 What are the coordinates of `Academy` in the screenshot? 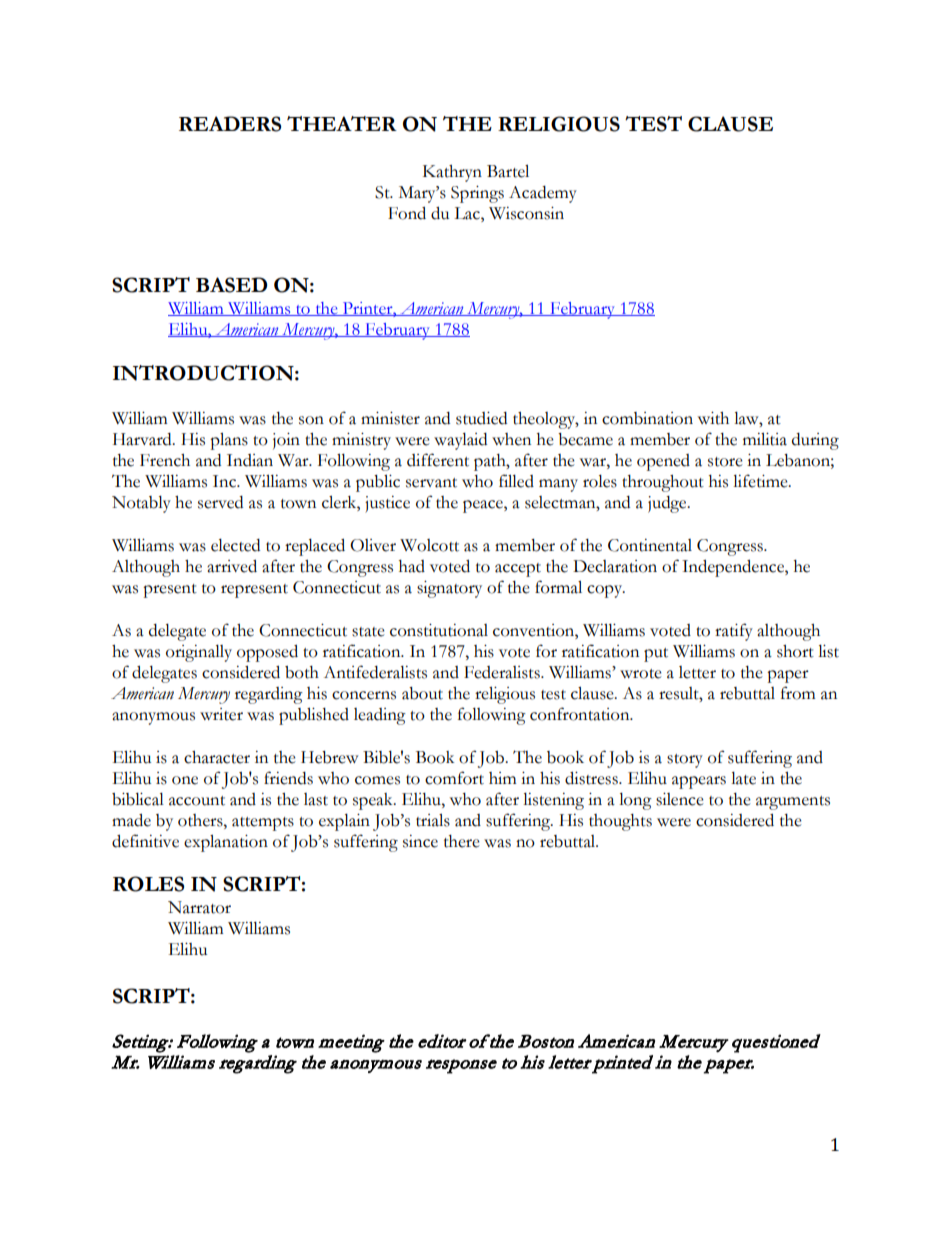 It's located at (543, 194).
